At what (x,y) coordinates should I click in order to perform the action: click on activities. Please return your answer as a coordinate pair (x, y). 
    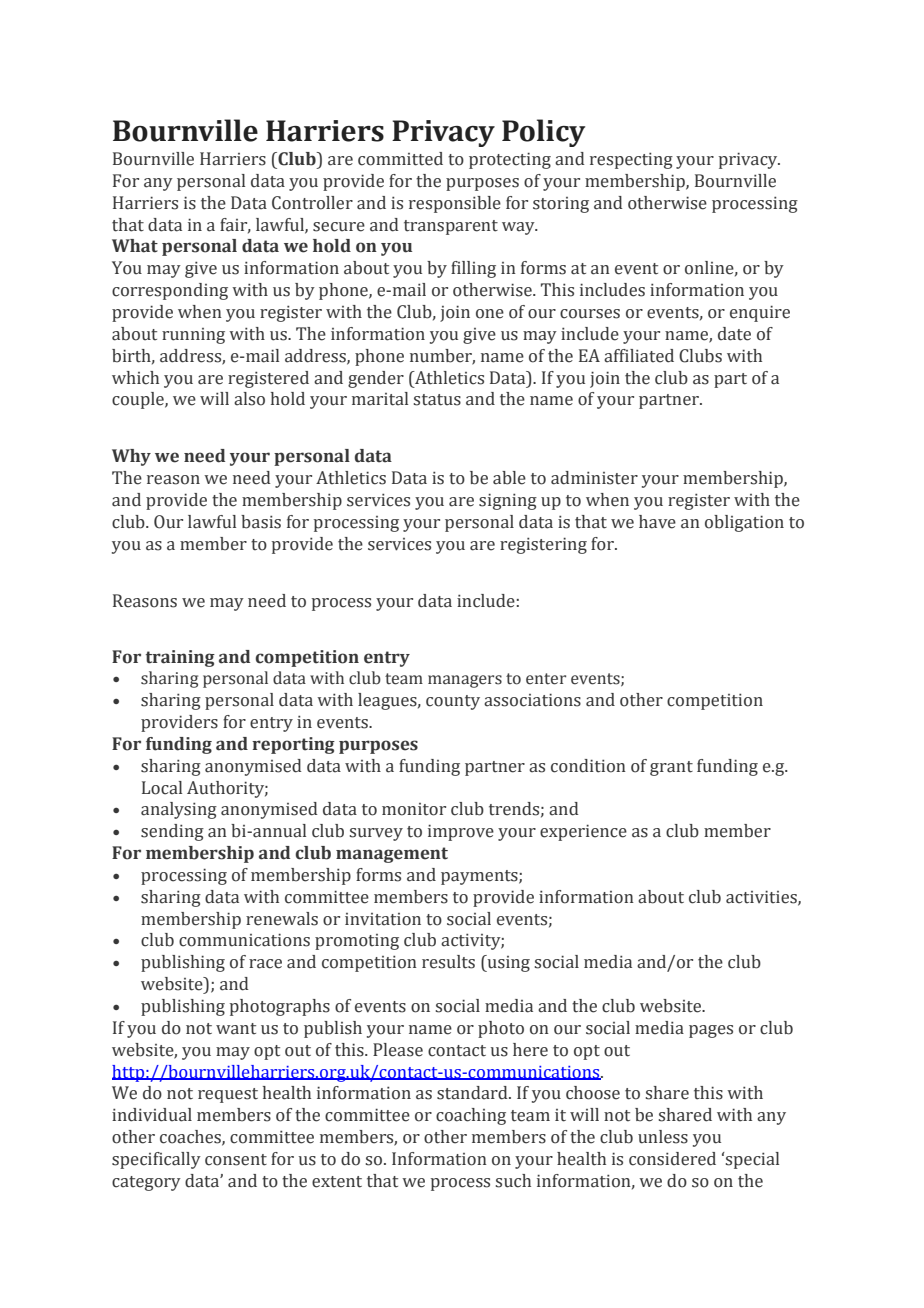
    Looking at the image, I should click on (762, 897).
